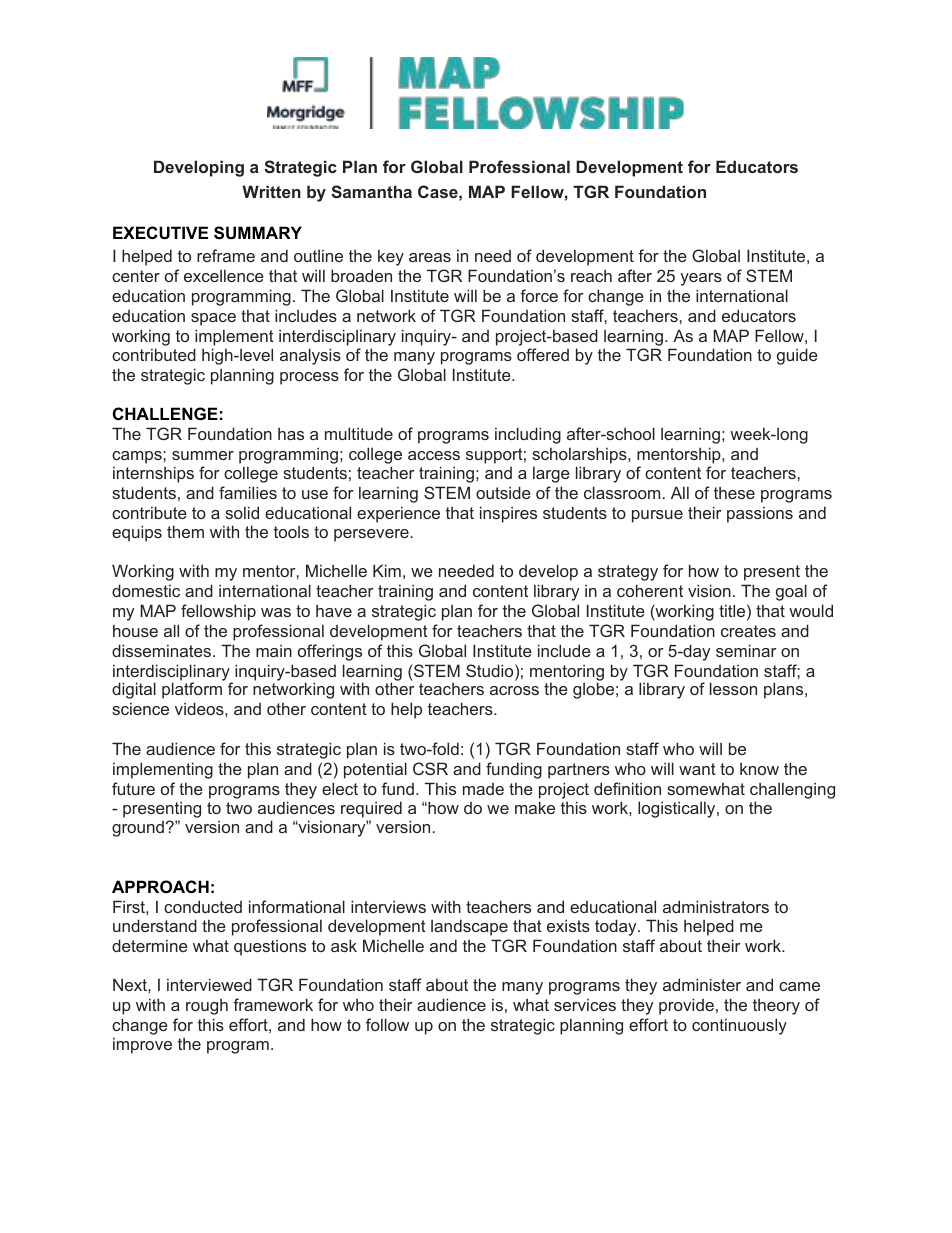 This screenshot has width=952, height=1233. What do you see at coordinates (207, 1006) in the screenshot?
I see `rough` at bounding box center [207, 1006].
